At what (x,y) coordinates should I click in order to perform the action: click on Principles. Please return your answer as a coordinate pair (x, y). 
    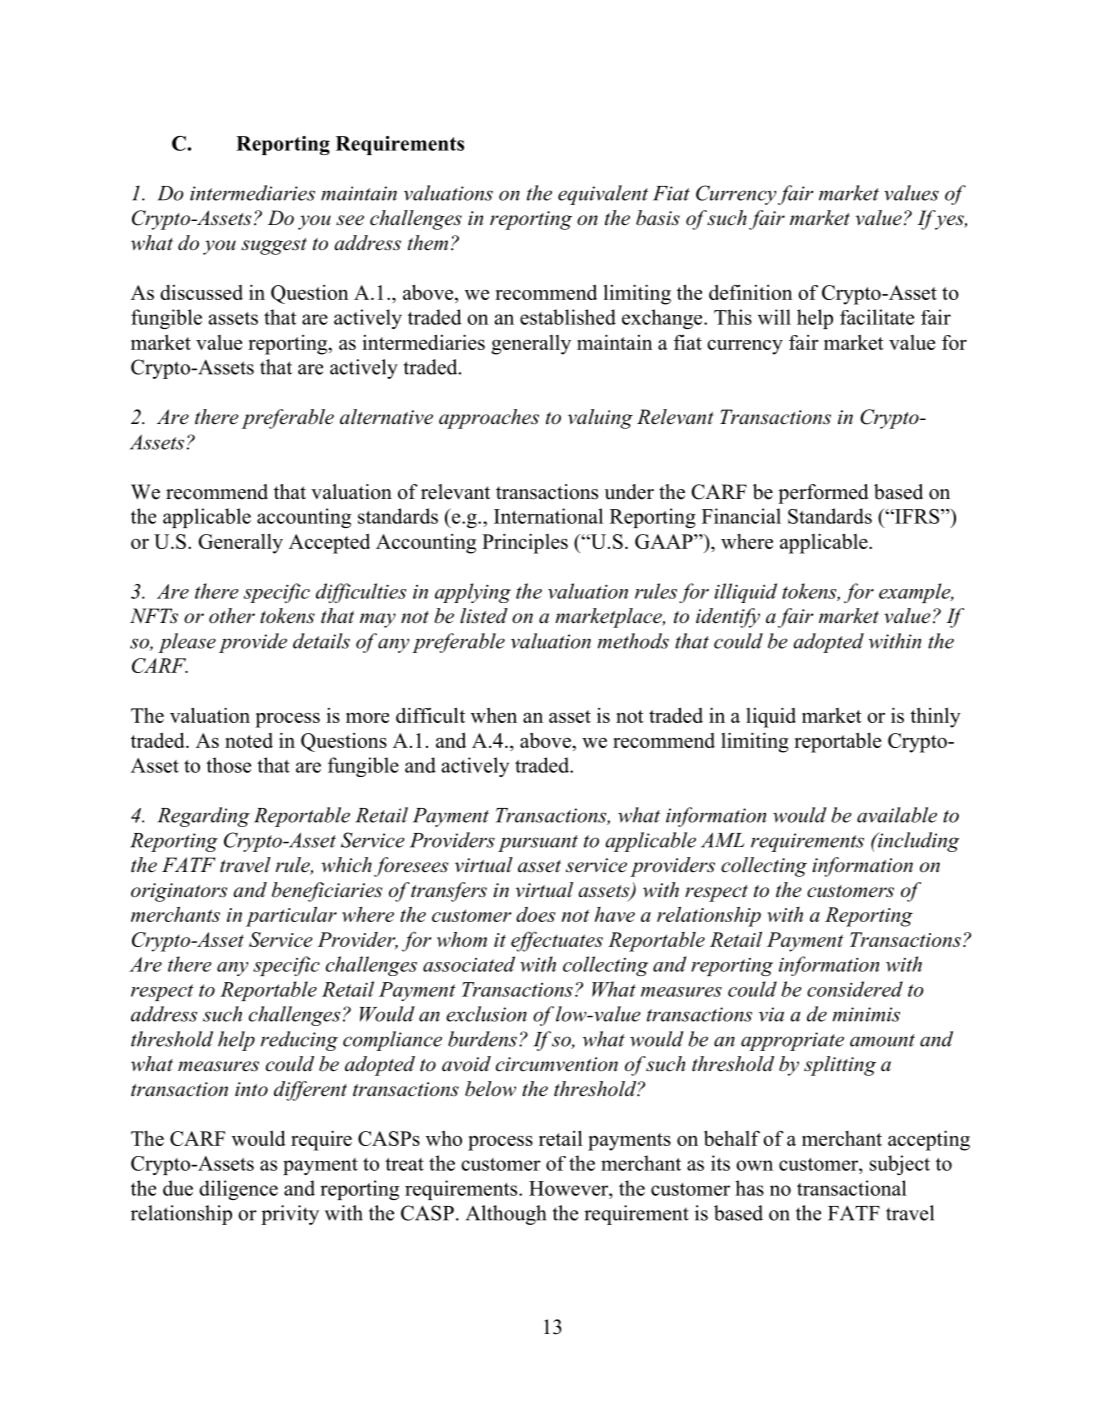
    Looking at the image, I should click on (525, 543).
